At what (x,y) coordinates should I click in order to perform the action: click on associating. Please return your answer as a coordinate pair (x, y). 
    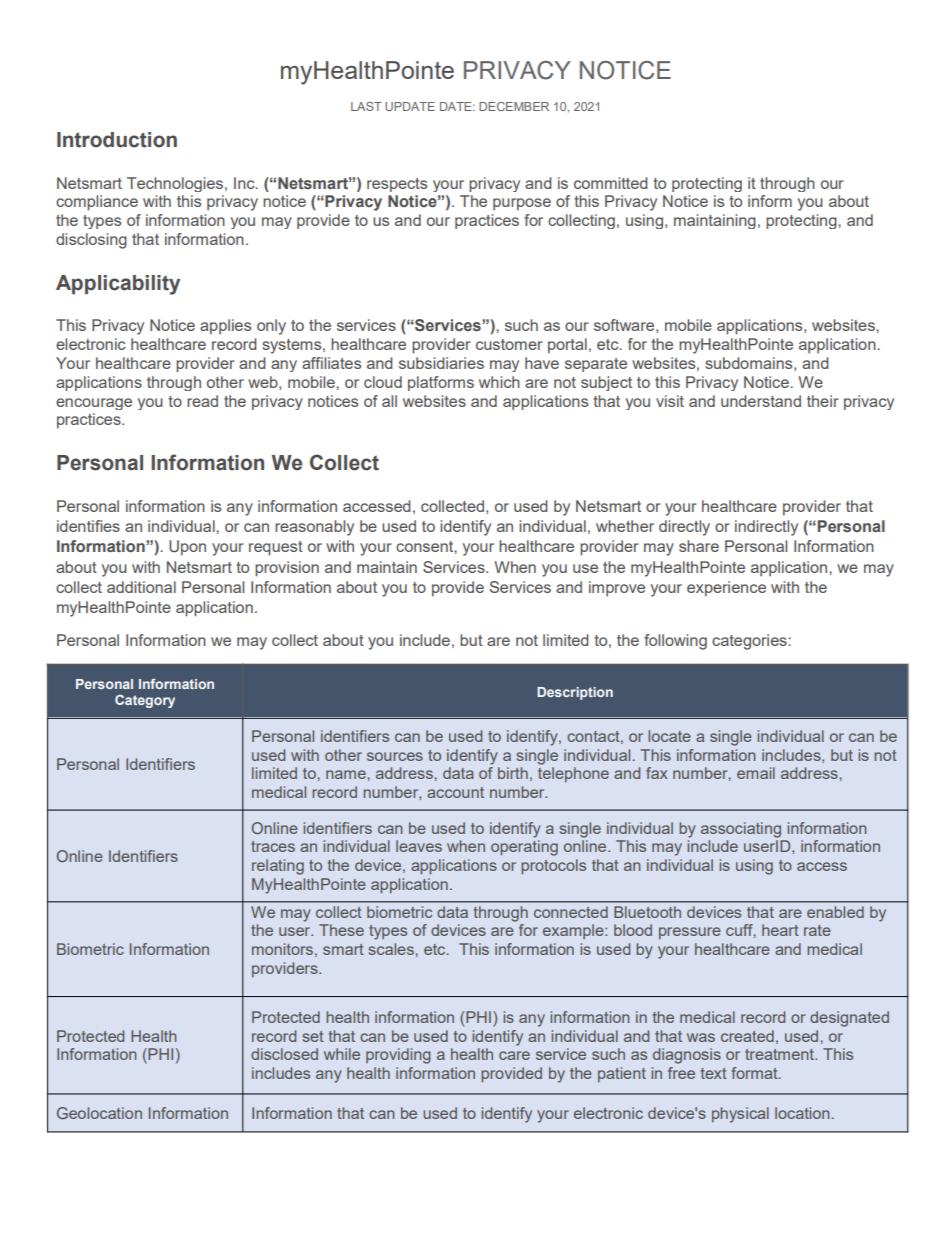
    Looking at the image, I should click on (741, 830).
